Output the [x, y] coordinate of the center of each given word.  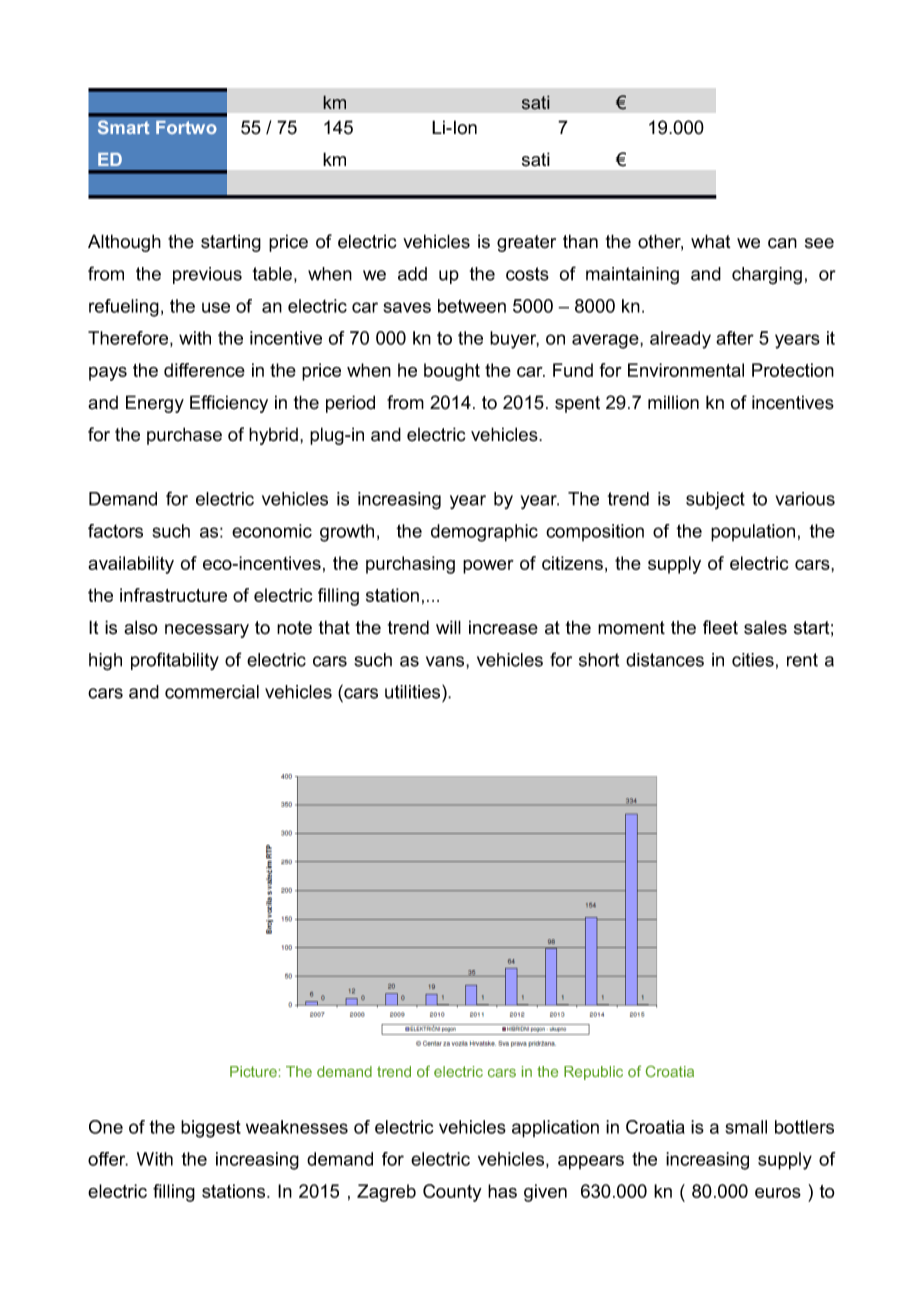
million [673, 402]
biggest [211, 1129]
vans [446, 661]
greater [526, 243]
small [746, 1127]
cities [753, 660]
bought [452, 372]
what [711, 241]
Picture [253, 1071]
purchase [184, 436]
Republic [593, 1073]
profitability [175, 661]
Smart [124, 127]
